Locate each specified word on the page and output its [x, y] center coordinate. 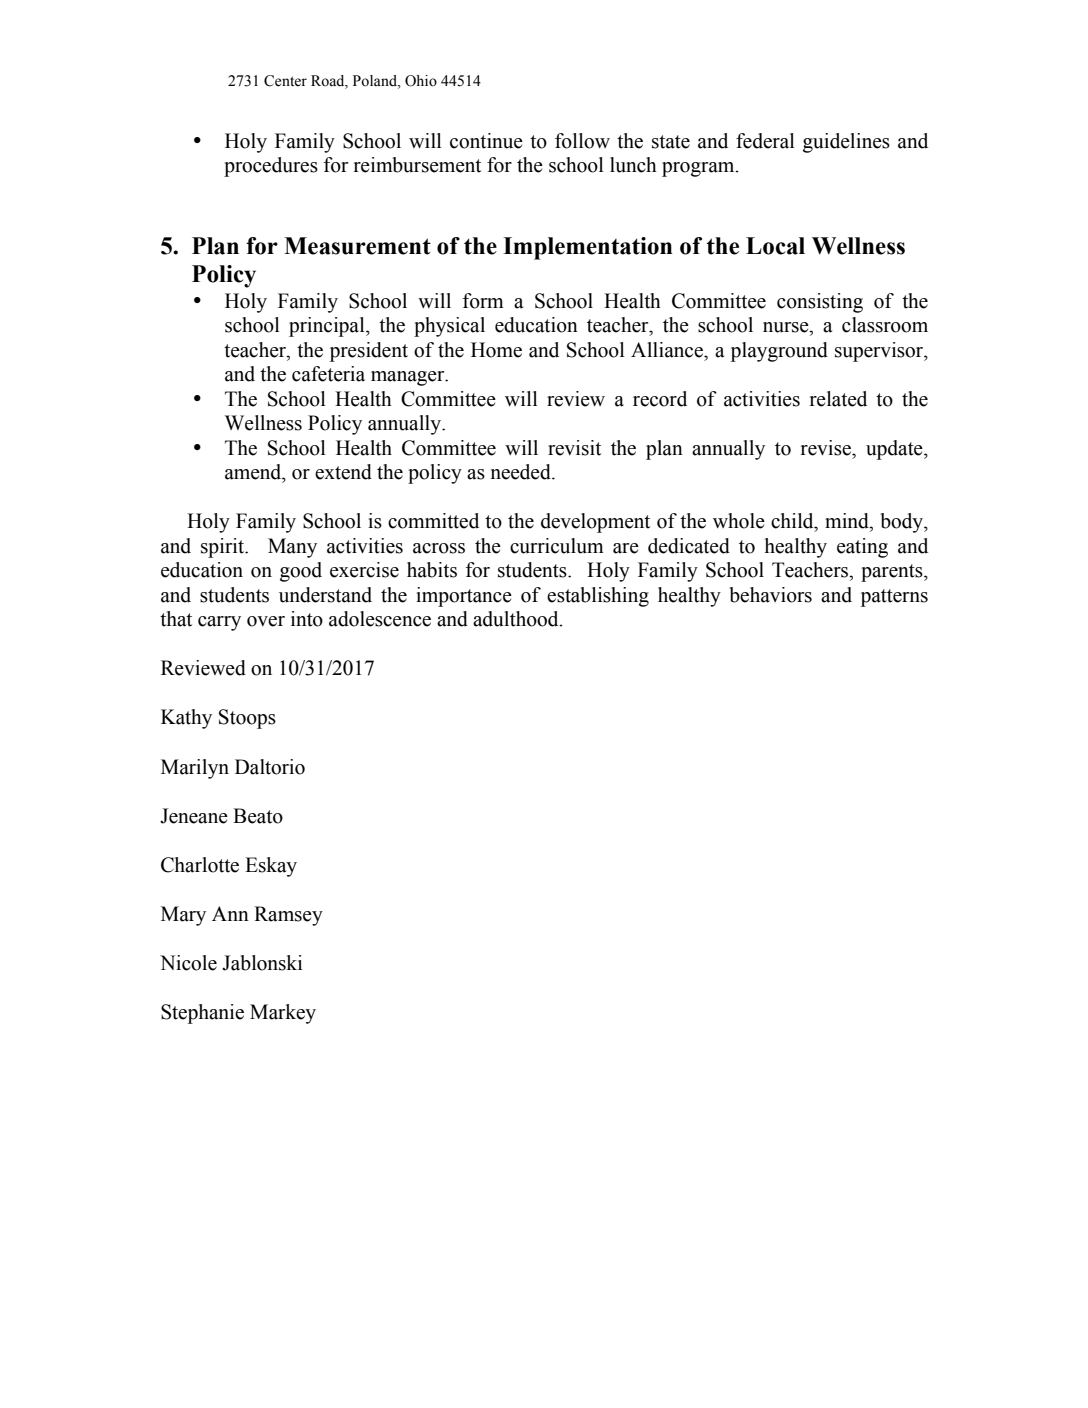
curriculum [557, 546]
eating [862, 548]
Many [292, 548]
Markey [283, 1014]
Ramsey [288, 916]
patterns [894, 598]
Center [285, 81]
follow [582, 141]
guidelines [846, 143]
